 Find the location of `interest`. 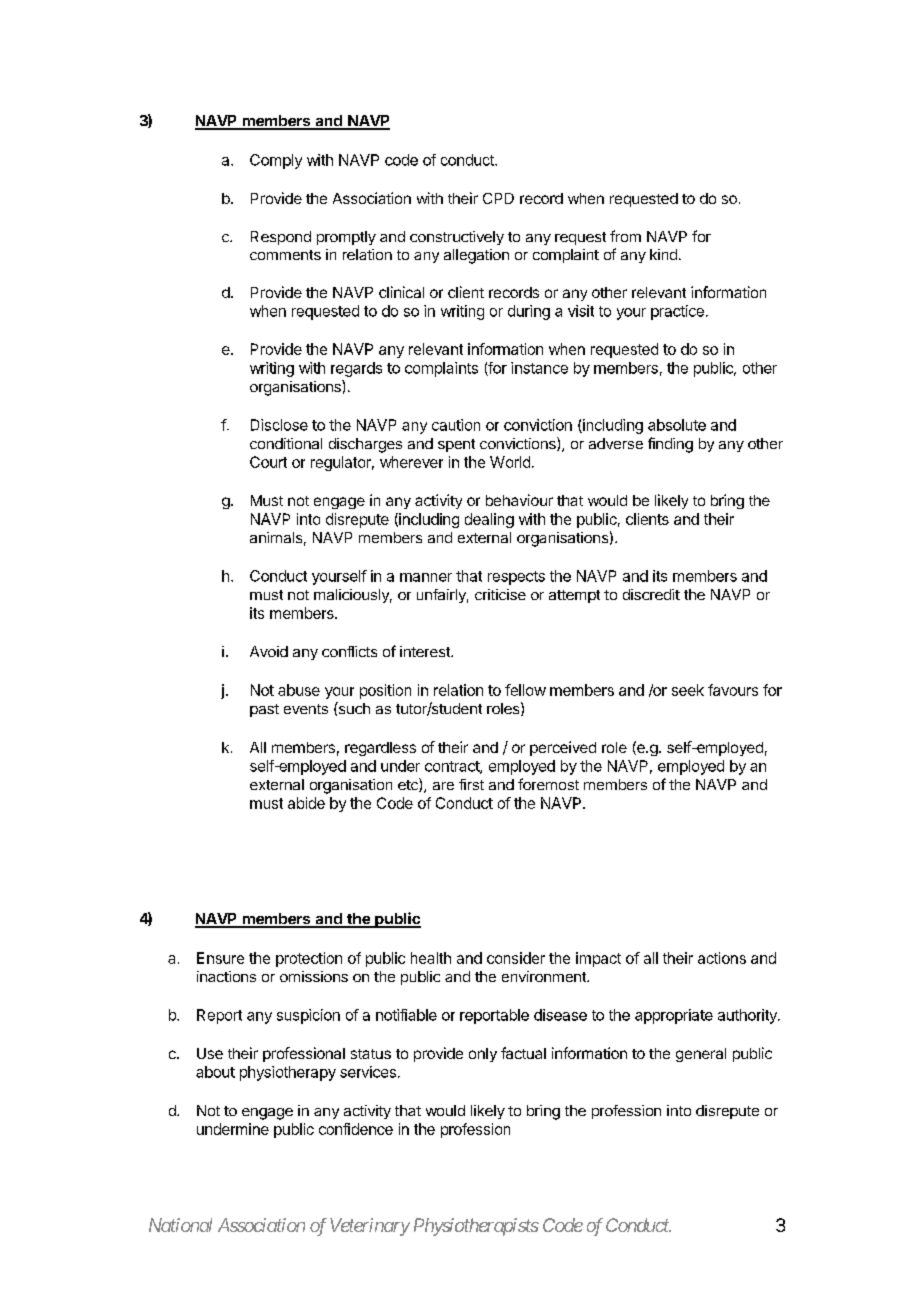

interest is located at coordinates (426, 651).
